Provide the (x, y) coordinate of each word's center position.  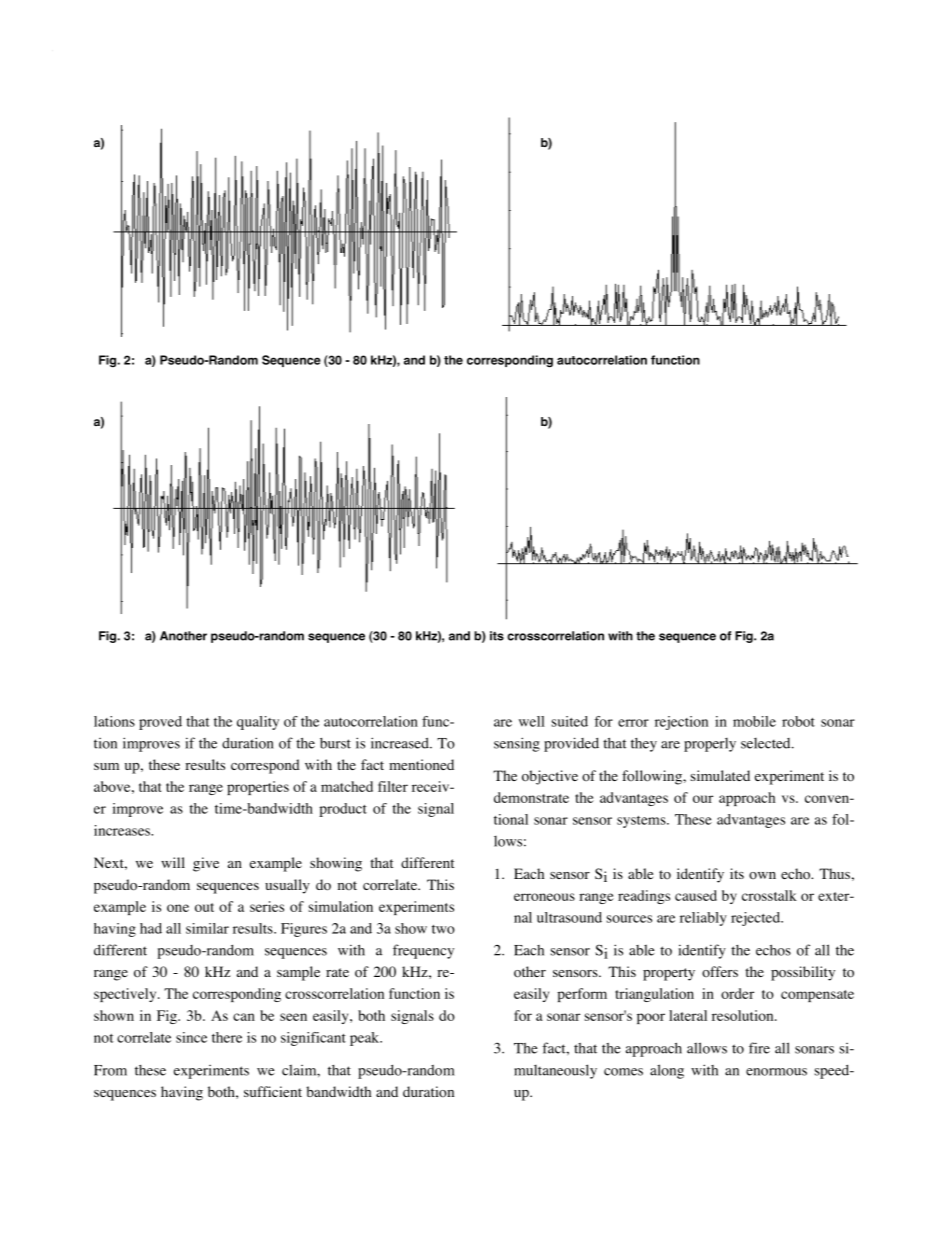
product (343, 810)
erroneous (544, 897)
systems (642, 822)
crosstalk (769, 895)
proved (160, 723)
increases (123, 830)
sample (298, 973)
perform (582, 995)
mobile (754, 721)
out (204, 907)
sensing (517, 744)
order (737, 993)
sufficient (273, 1091)
